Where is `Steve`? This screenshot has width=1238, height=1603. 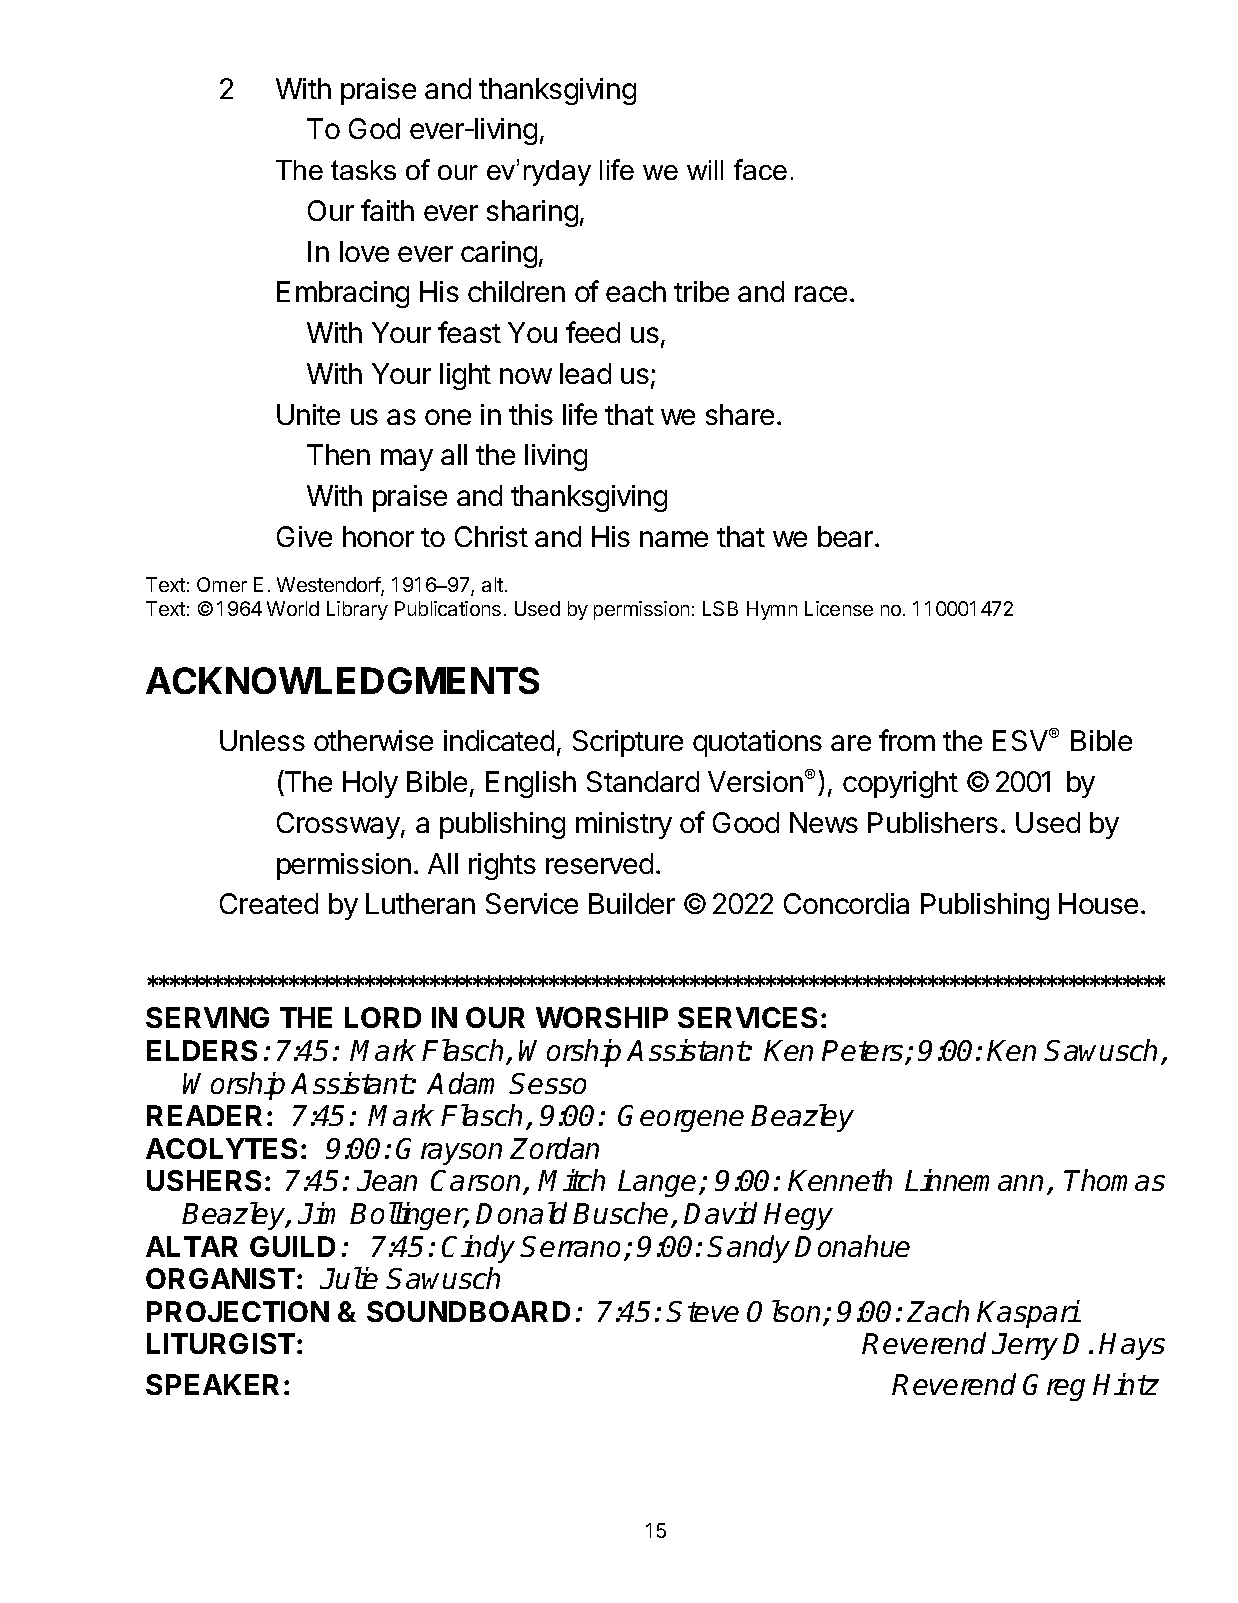 Steve is located at coordinates (703, 1311).
